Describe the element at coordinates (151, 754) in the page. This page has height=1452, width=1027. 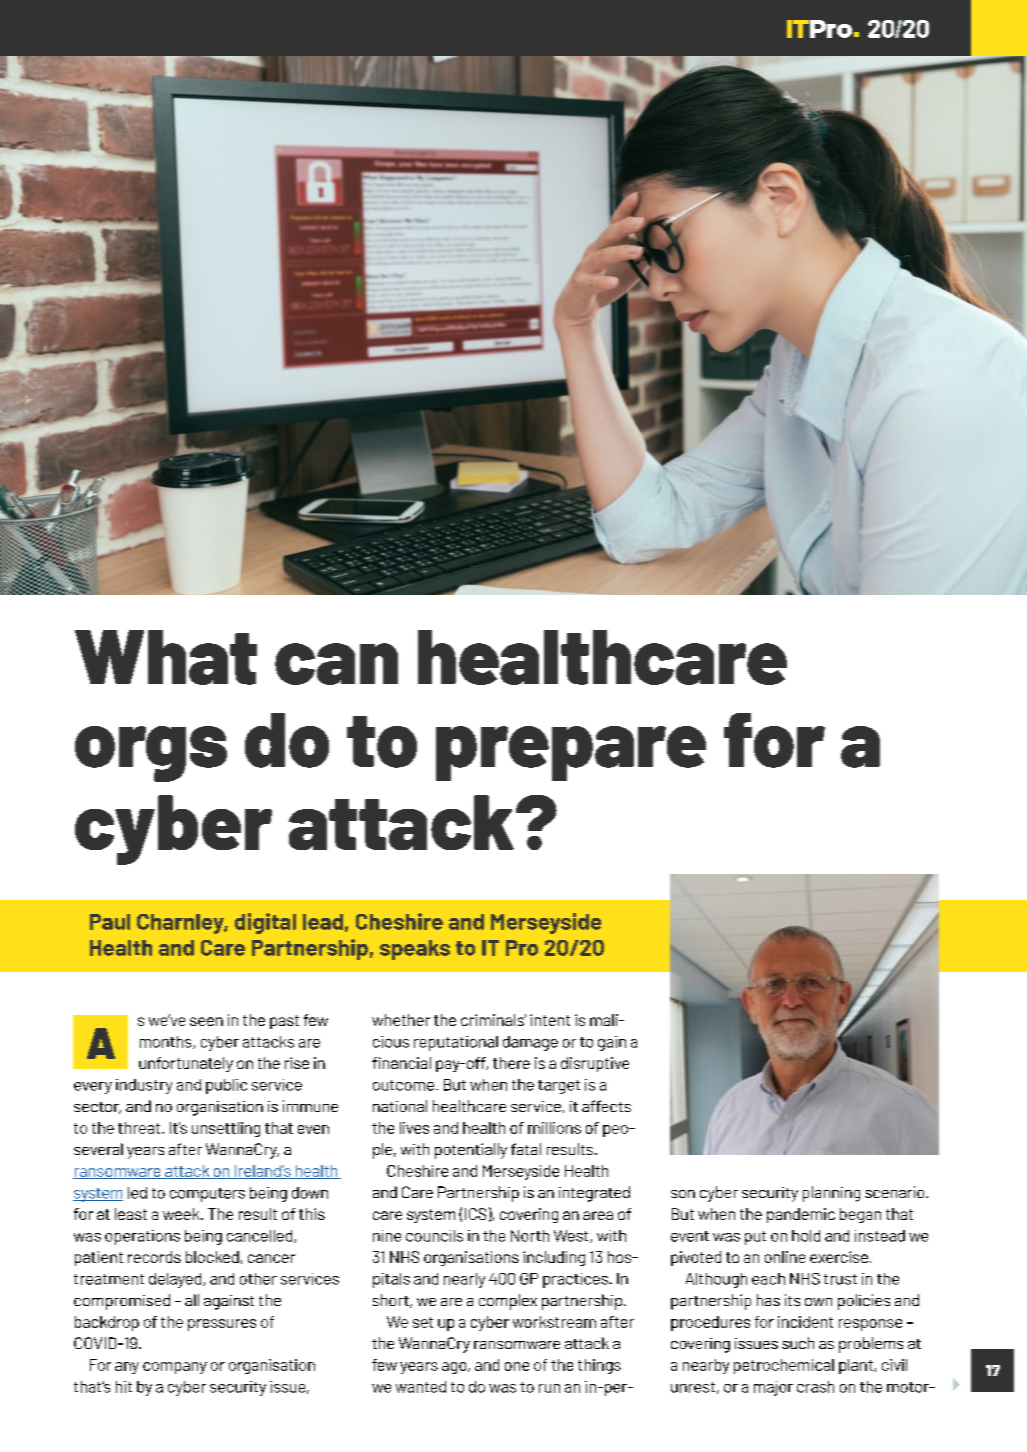
I see `orgs` at that location.
